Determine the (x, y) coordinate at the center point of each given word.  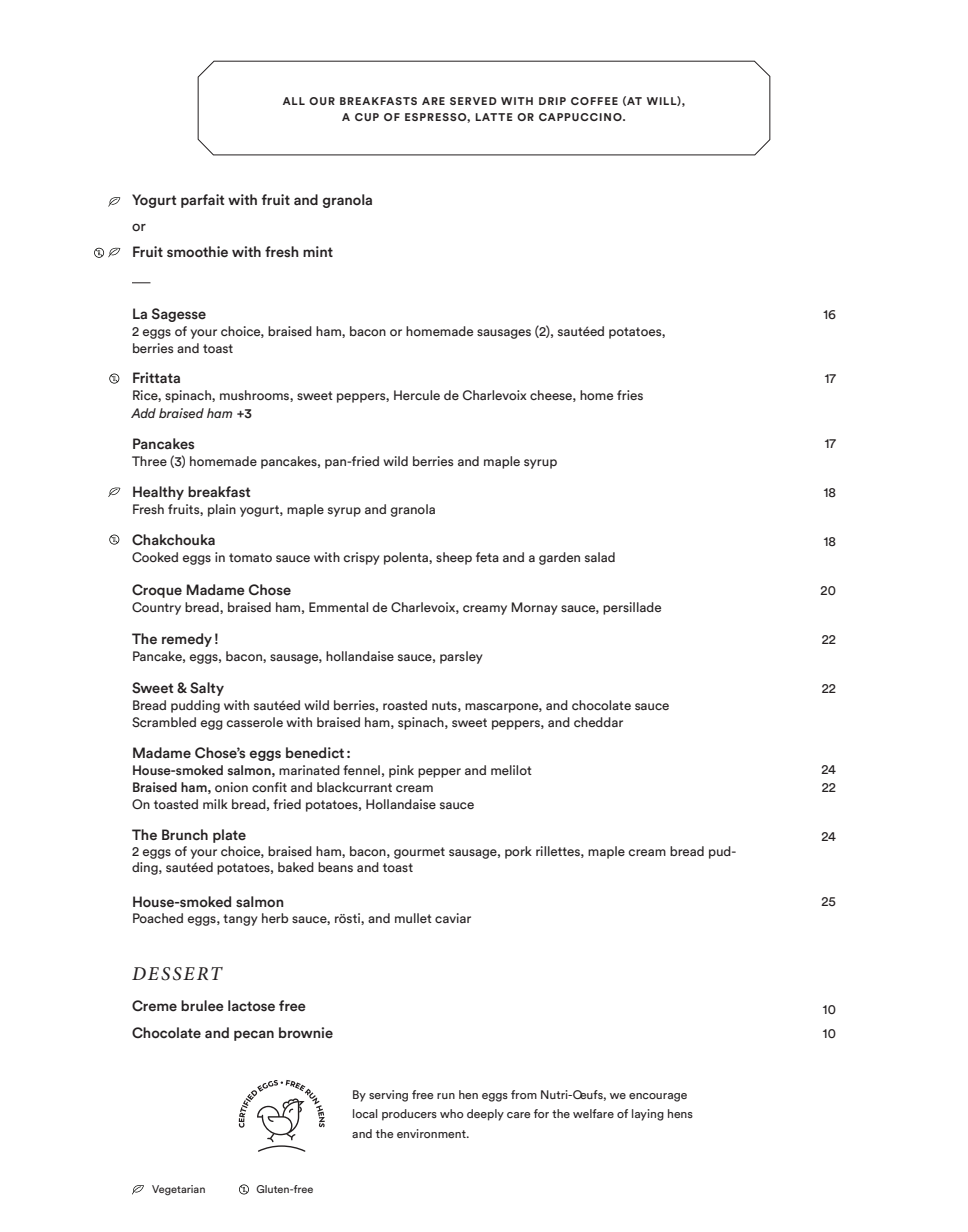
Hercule (417, 395)
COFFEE (594, 101)
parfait (202, 201)
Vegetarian (178, 1190)
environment (432, 1133)
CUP (367, 117)
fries (630, 395)
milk (215, 804)
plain (222, 510)
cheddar (598, 722)
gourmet (419, 853)
